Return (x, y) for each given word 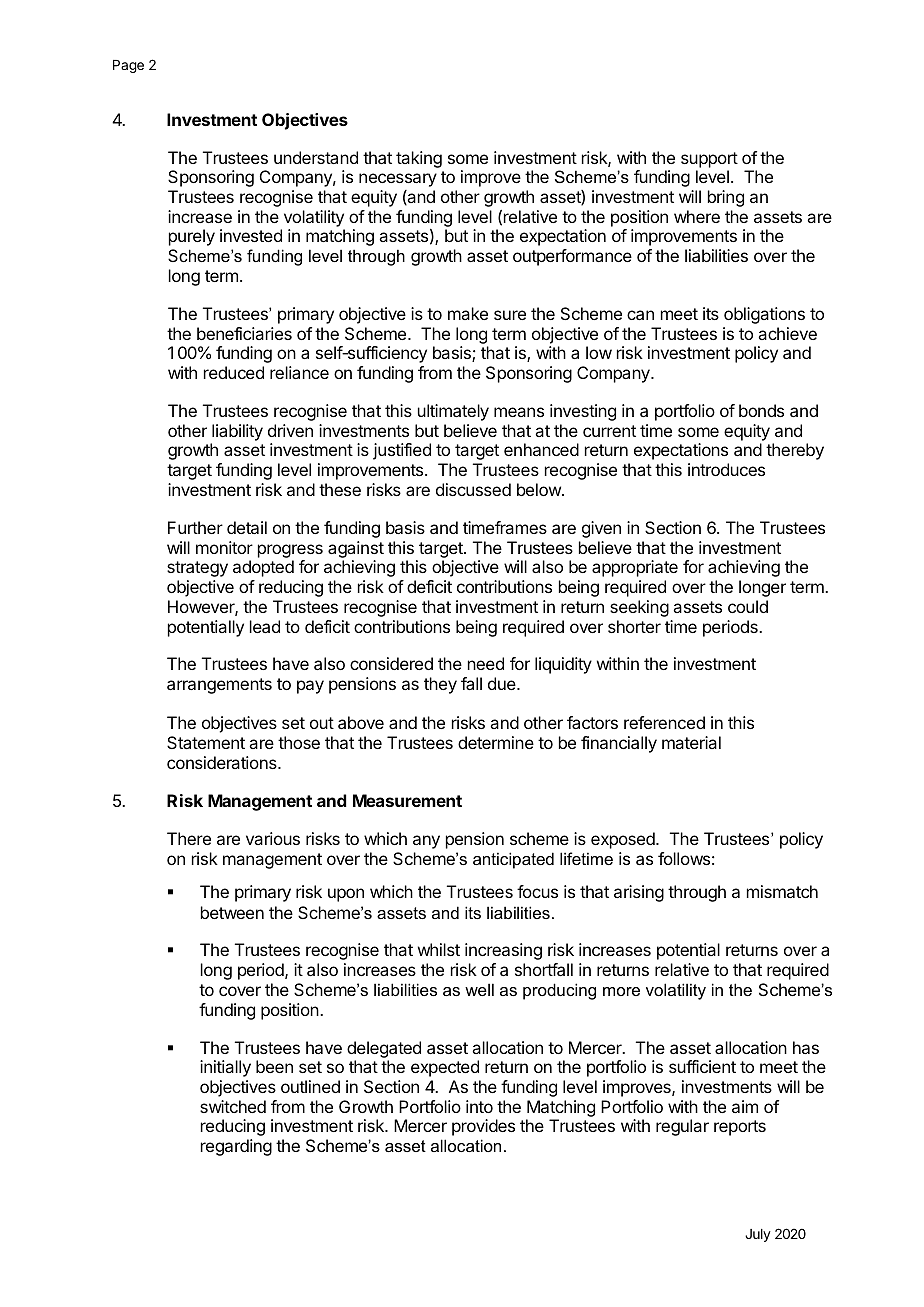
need (486, 663)
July (758, 1235)
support (709, 160)
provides (483, 1127)
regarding (236, 1147)
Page (128, 66)
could (748, 606)
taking (419, 159)
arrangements (219, 686)
